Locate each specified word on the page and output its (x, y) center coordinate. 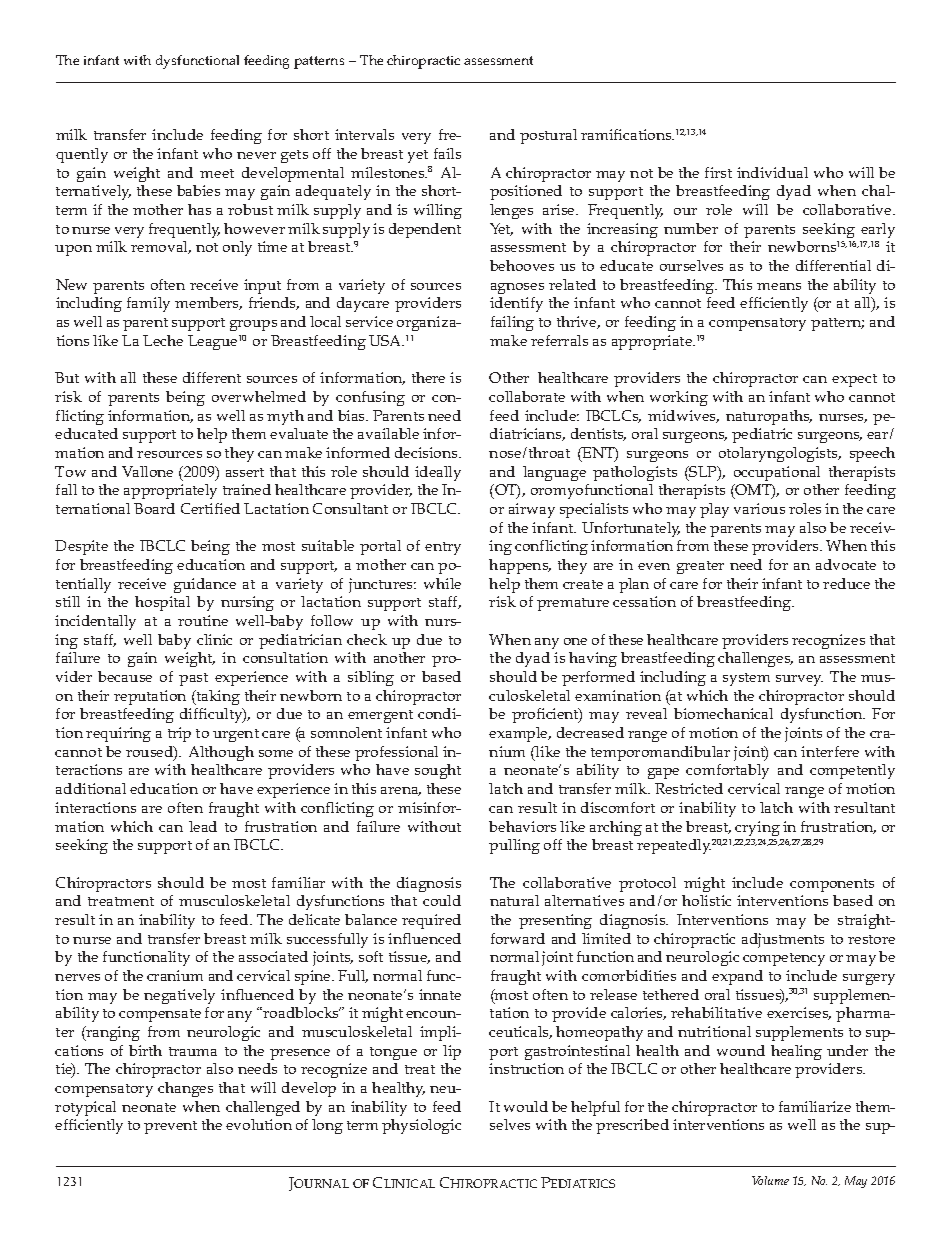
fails (447, 153)
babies (198, 190)
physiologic (421, 1126)
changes (185, 1089)
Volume (770, 1180)
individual (772, 172)
